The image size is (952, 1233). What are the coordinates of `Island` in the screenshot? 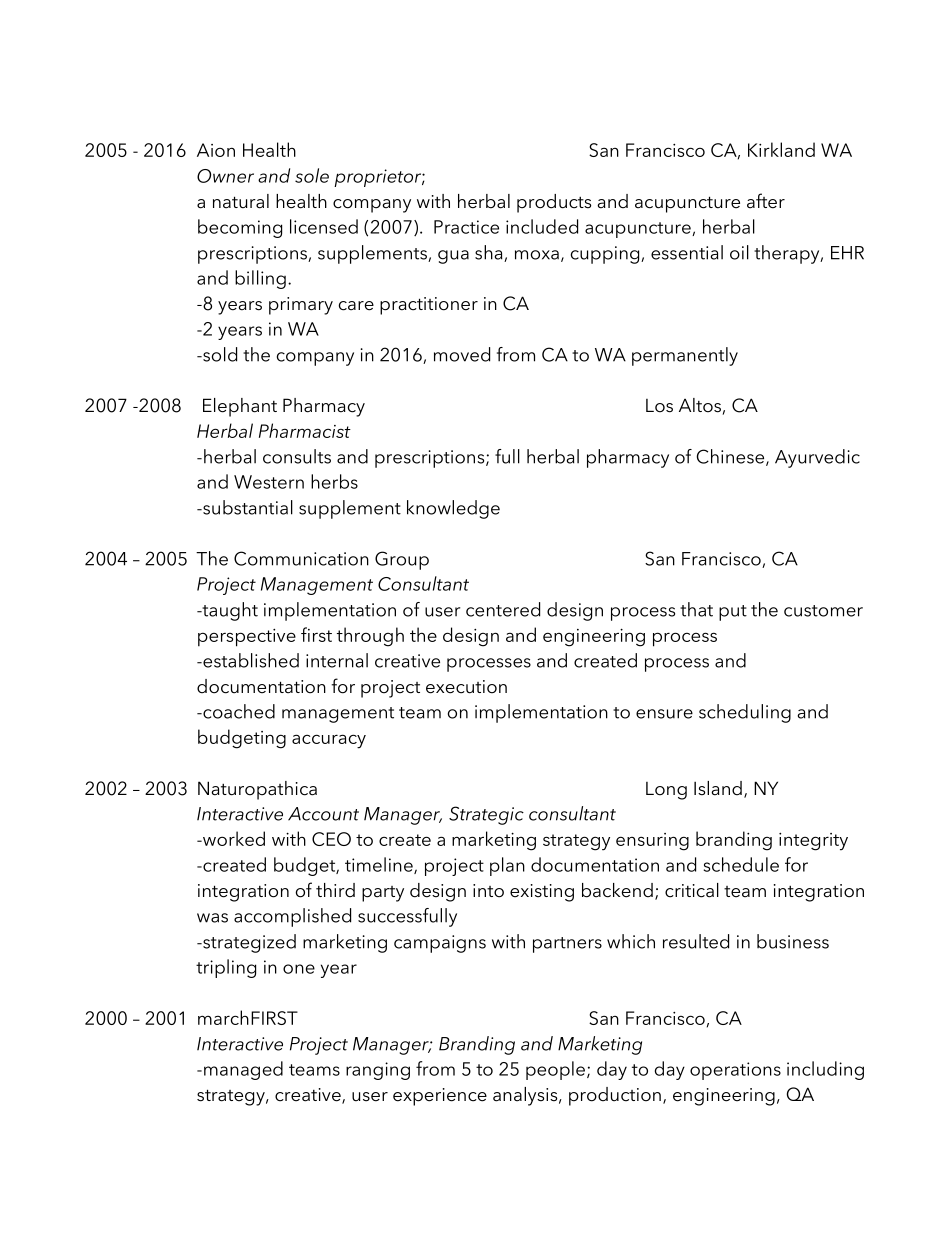 It's located at (718, 788).
